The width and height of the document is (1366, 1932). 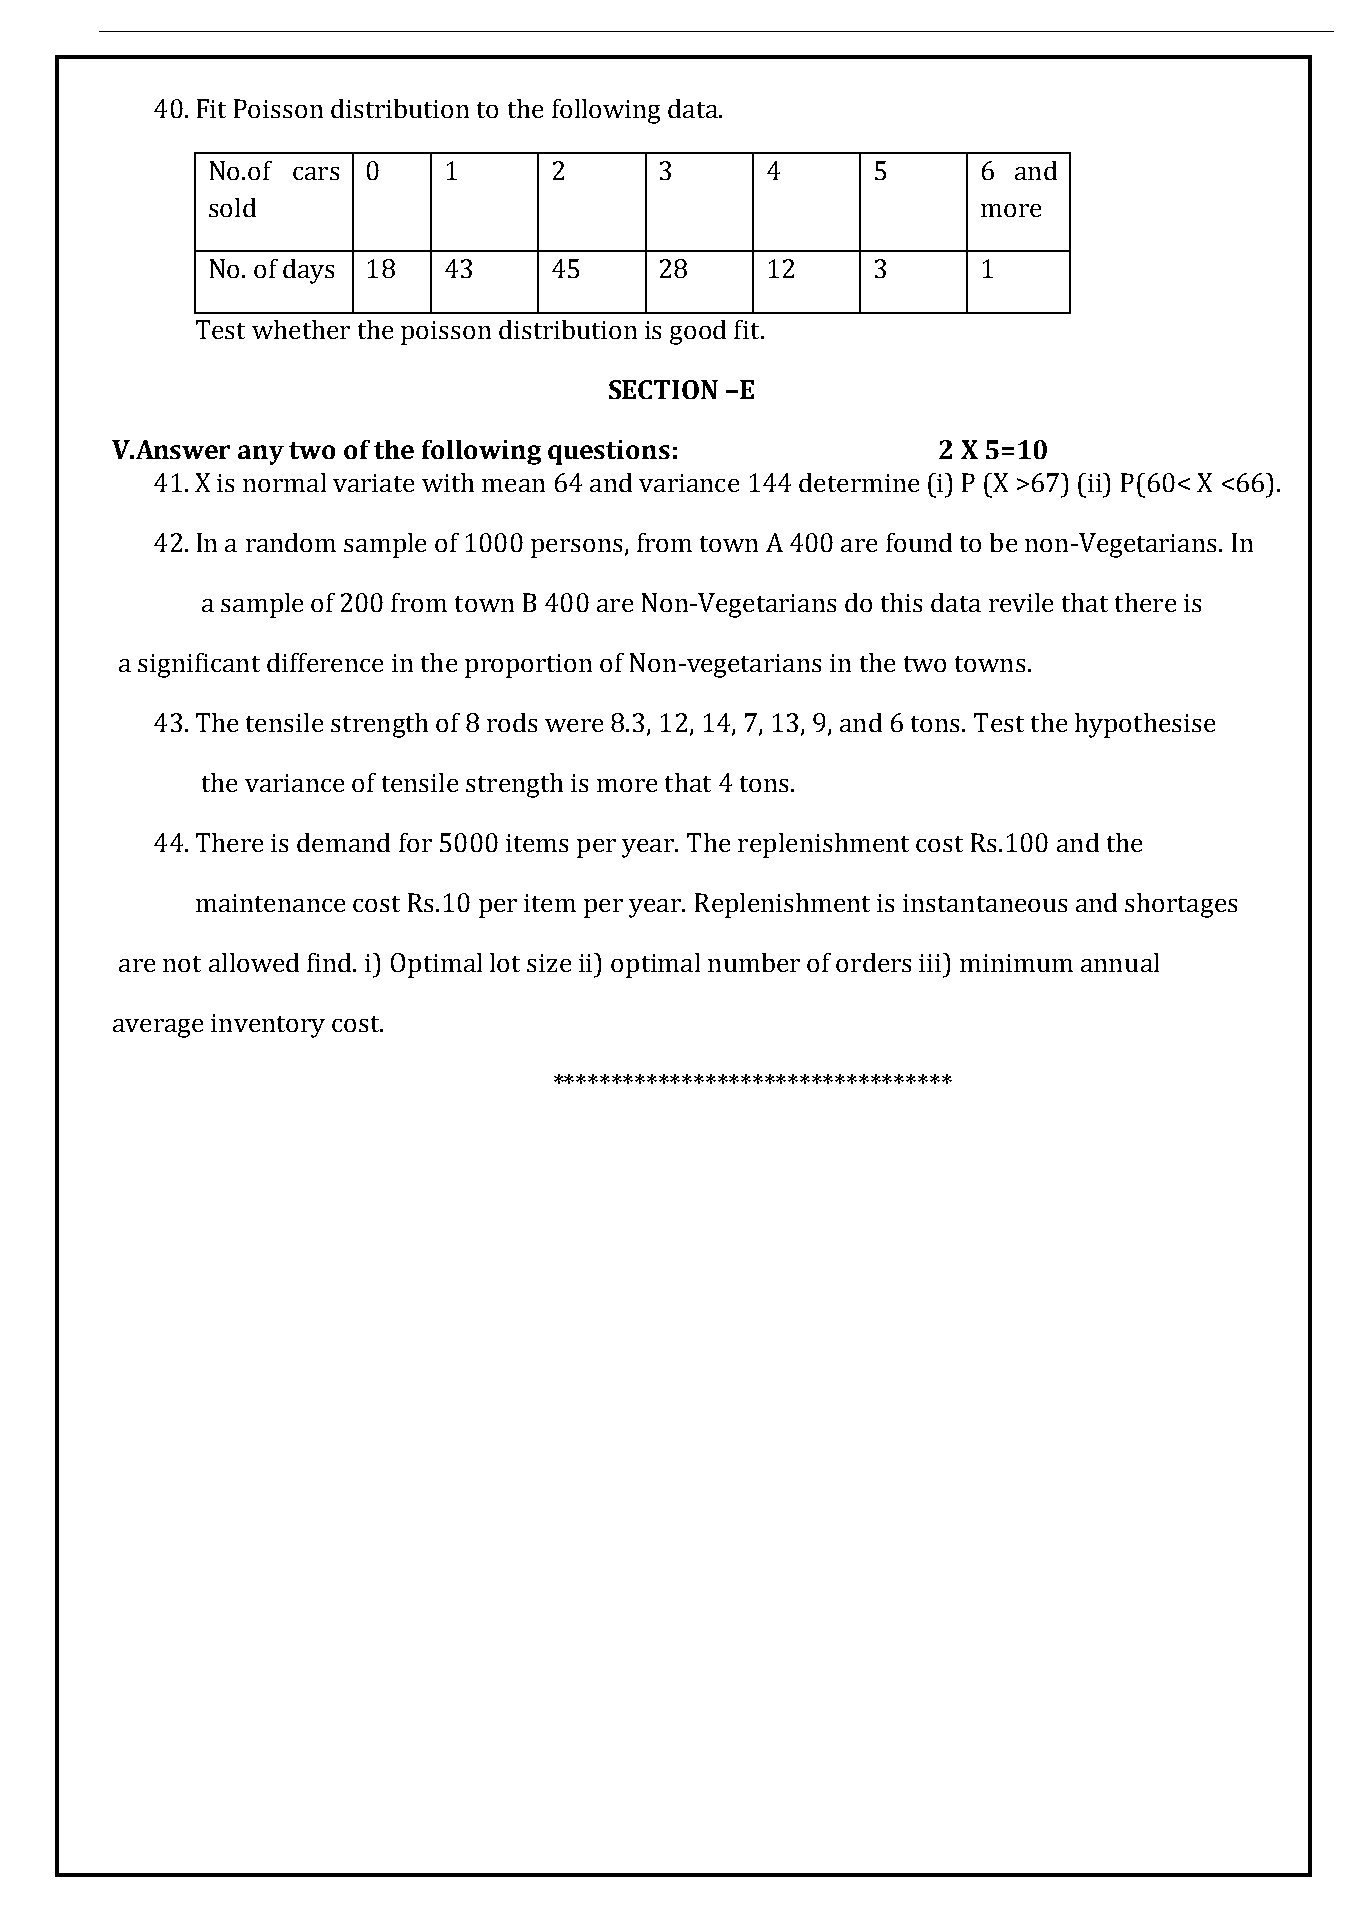 What do you see at coordinates (663, 389) in the document?
I see `SECTION` at bounding box center [663, 389].
